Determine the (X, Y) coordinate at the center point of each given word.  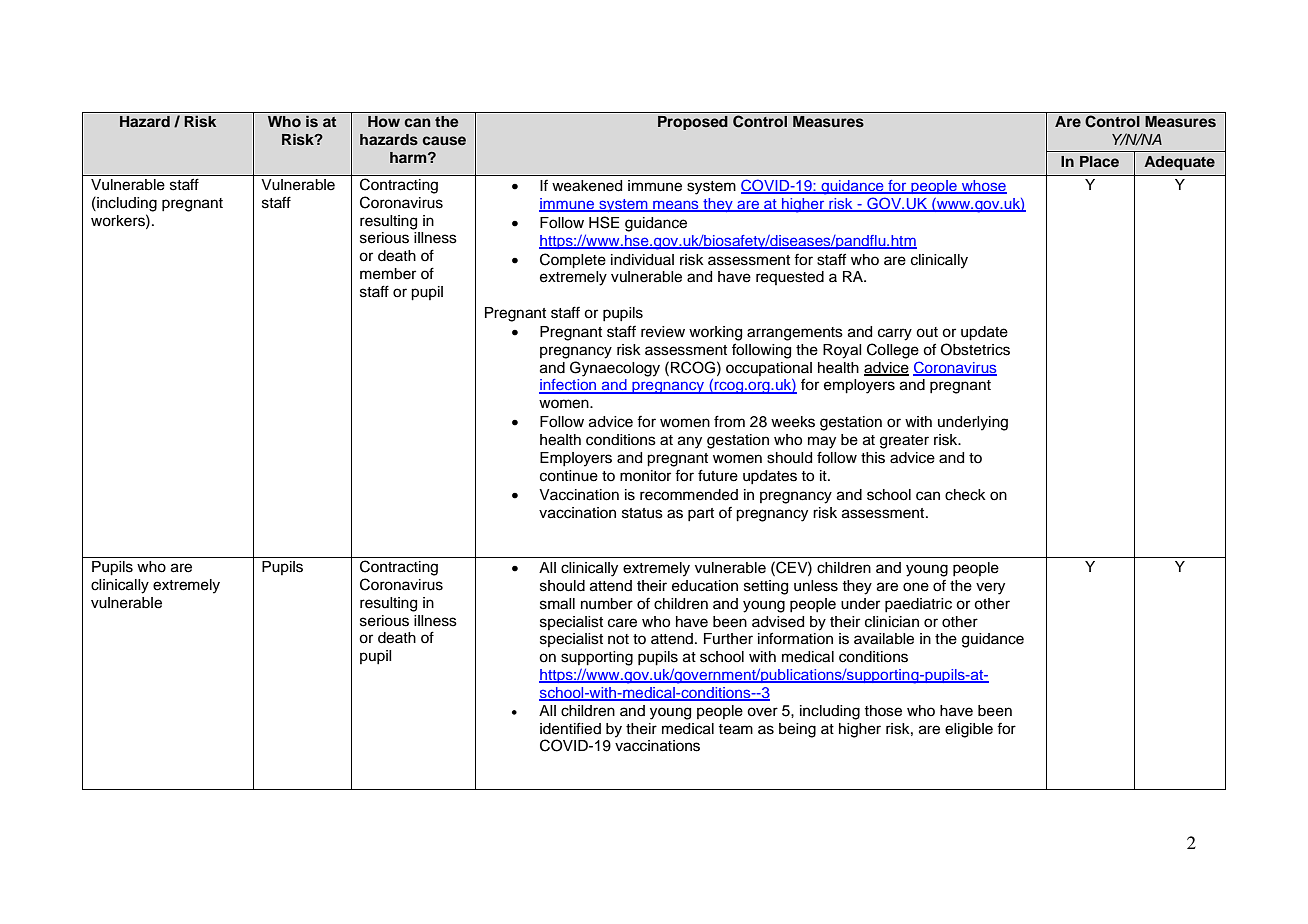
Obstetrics (975, 349)
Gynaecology (615, 369)
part (701, 514)
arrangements (795, 334)
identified (570, 728)
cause (444, 141)
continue (569, 476)
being (797, 730)
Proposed (693, 123)
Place (1099, 161)
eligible (969, 730)
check (965, 495)
